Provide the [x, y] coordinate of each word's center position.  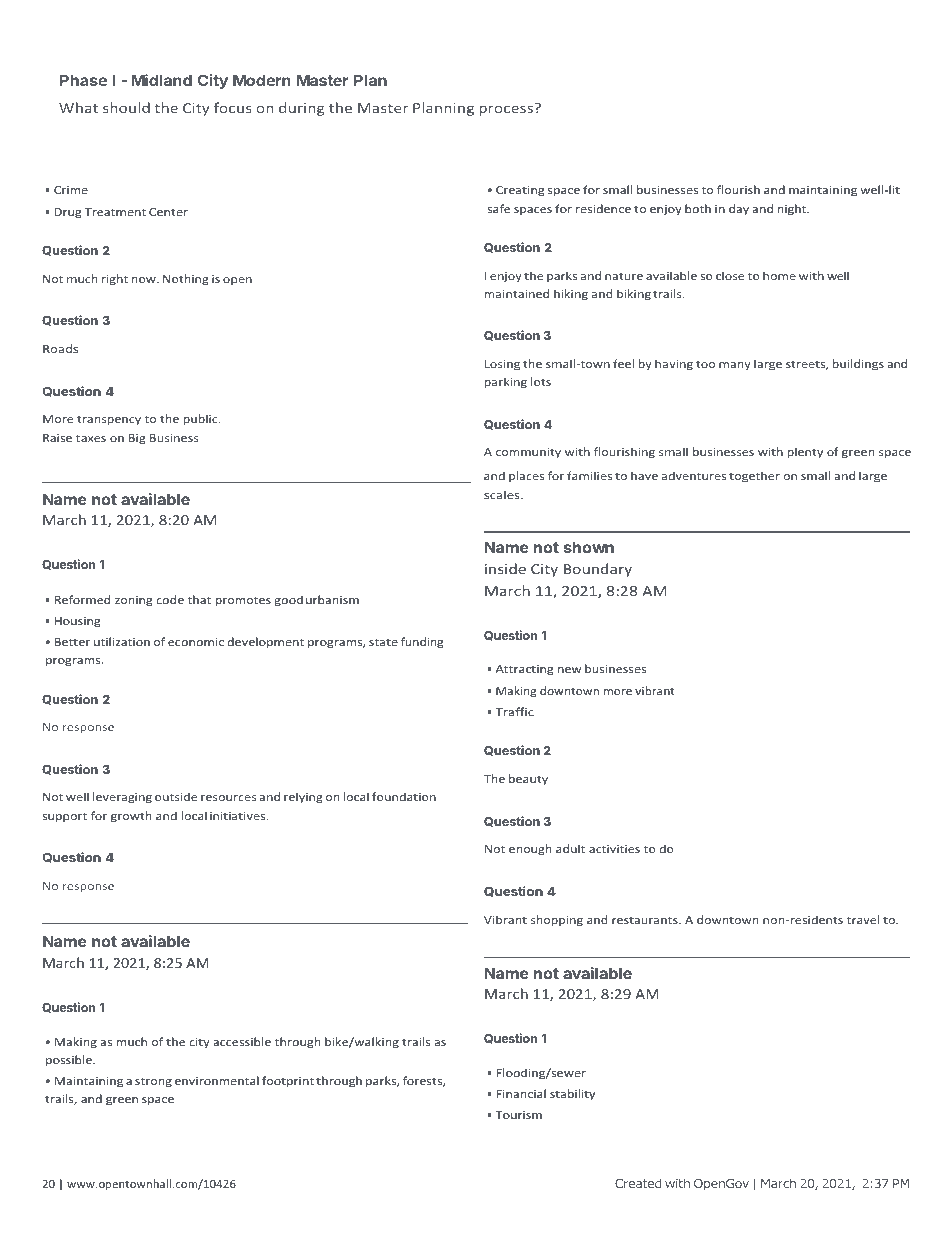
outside [176, 796]
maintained [517, 293]
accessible [242, 1041]
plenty [805, 452]
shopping [557, 920]
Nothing [185, 279]
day [739, 209]
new [570, 670]
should [126, 107]
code [170, 599]
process [506, 111]
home [779, 275]
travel [863, 919]
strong [153, 1082]
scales [503, 494]
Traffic [514, 711]
